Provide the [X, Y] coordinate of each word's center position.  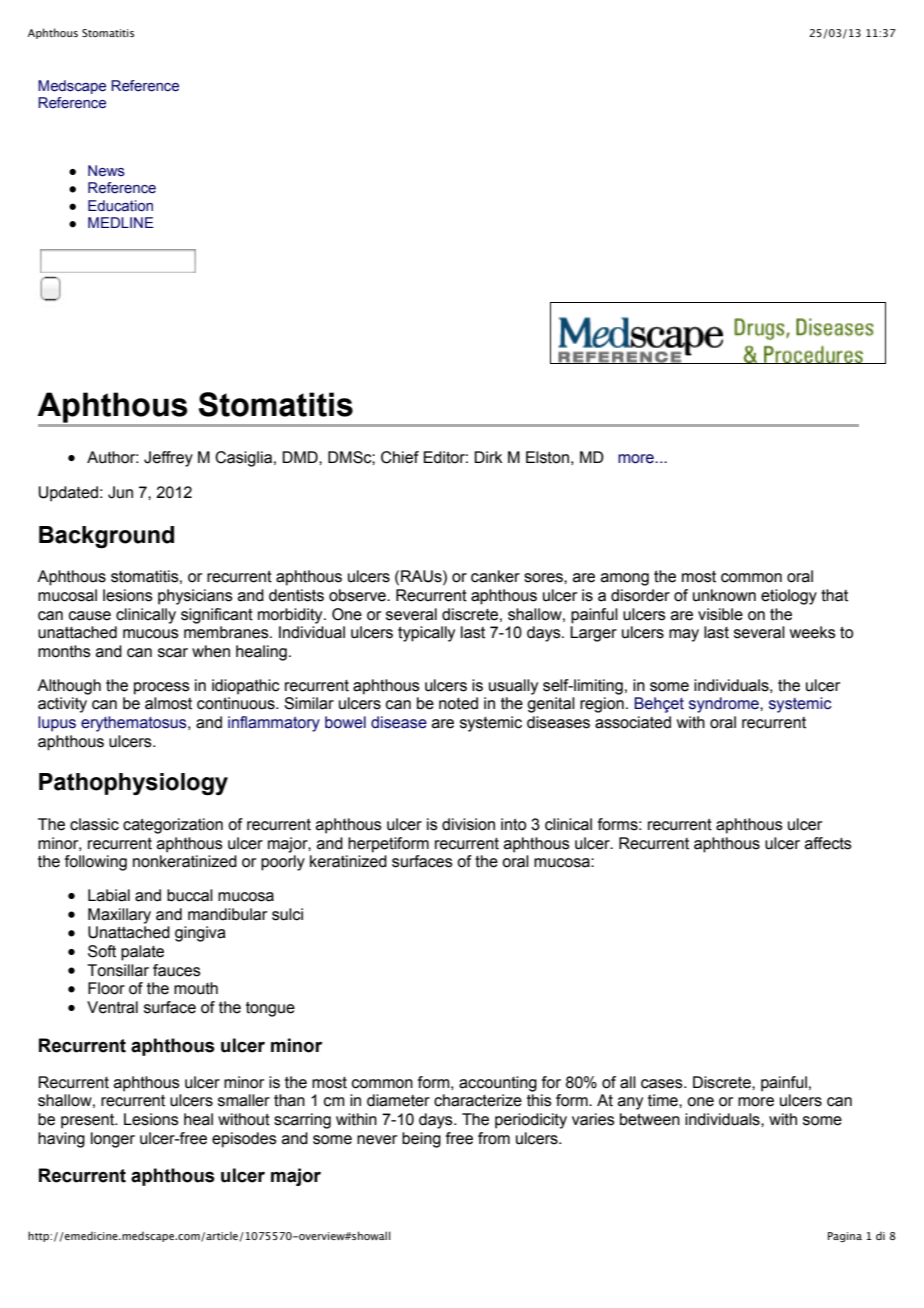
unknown [724, 595]
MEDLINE [121, 222]
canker [495, 576]
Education [120, 206]
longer [113, 1140]
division [468, 824]
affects [828, 843]
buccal [190, 895]
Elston [547, 457]
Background [106, 537]
